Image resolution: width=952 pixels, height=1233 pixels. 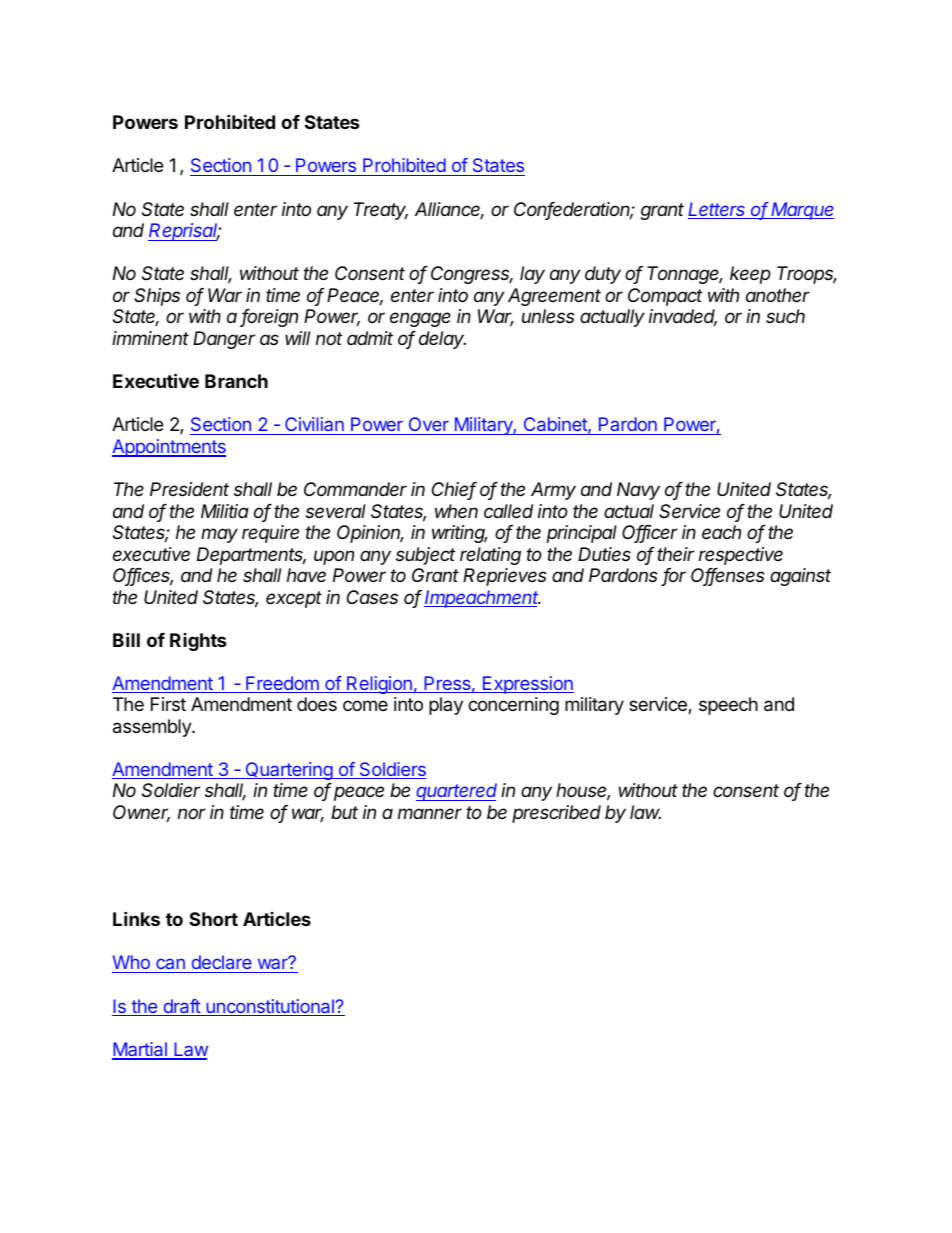 What do you see at coordinates (270, 1007) in the screenshot?
I see `unconstitutional` at bounding box center [270, 1007].
